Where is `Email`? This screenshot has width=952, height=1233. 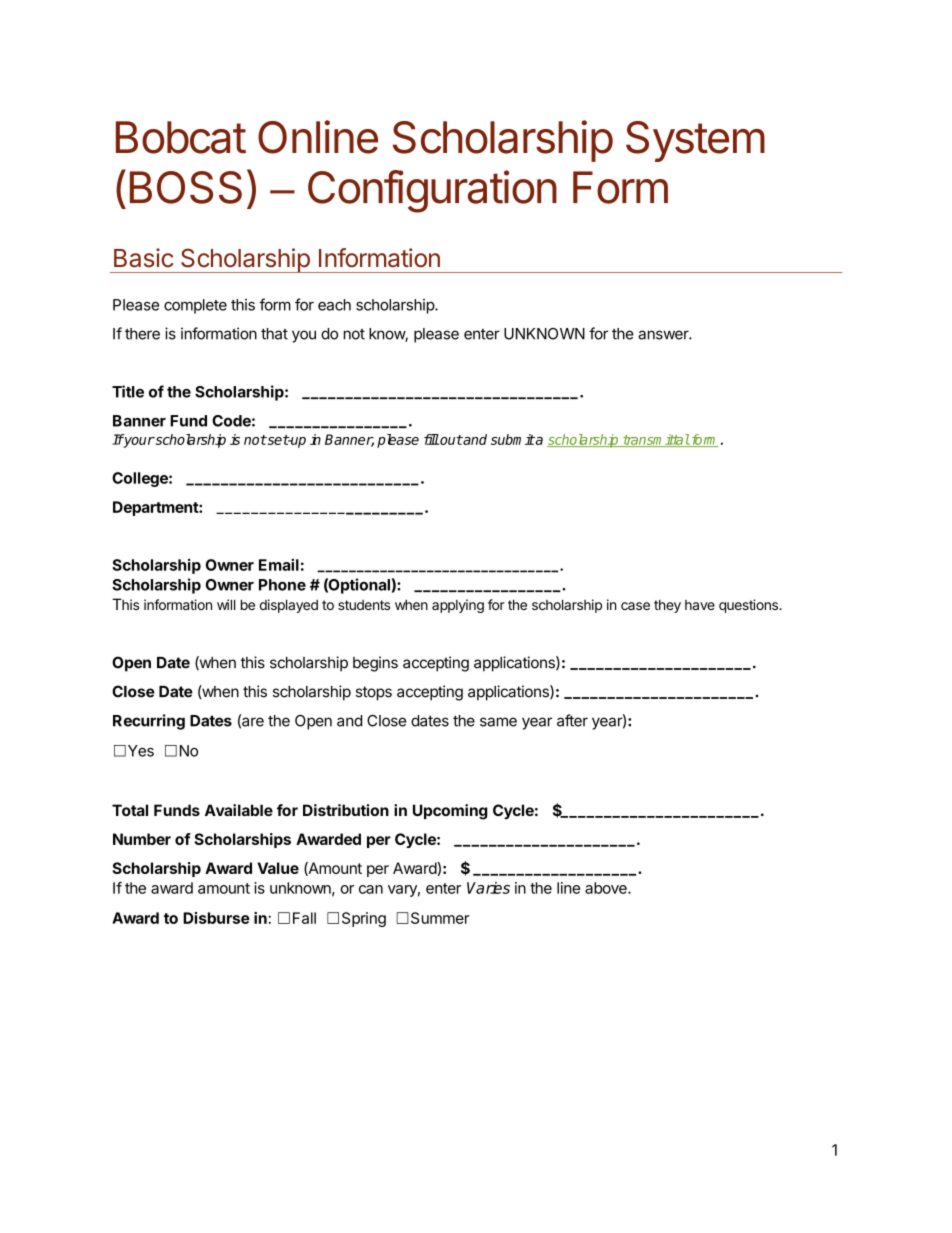
Email is located at coordinates (279, 565).
